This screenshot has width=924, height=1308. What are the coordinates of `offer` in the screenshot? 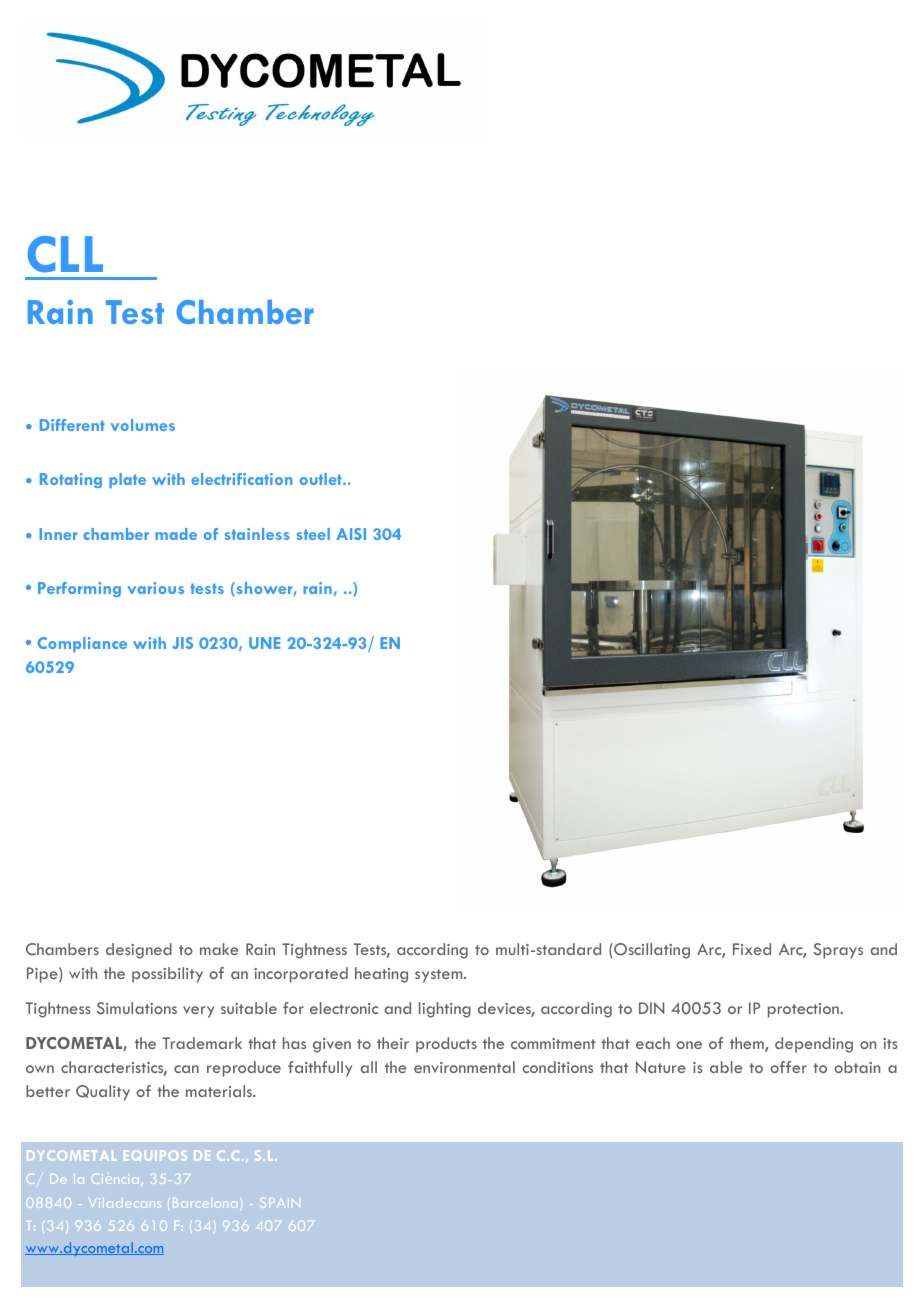 It's located at (788, 1067).
